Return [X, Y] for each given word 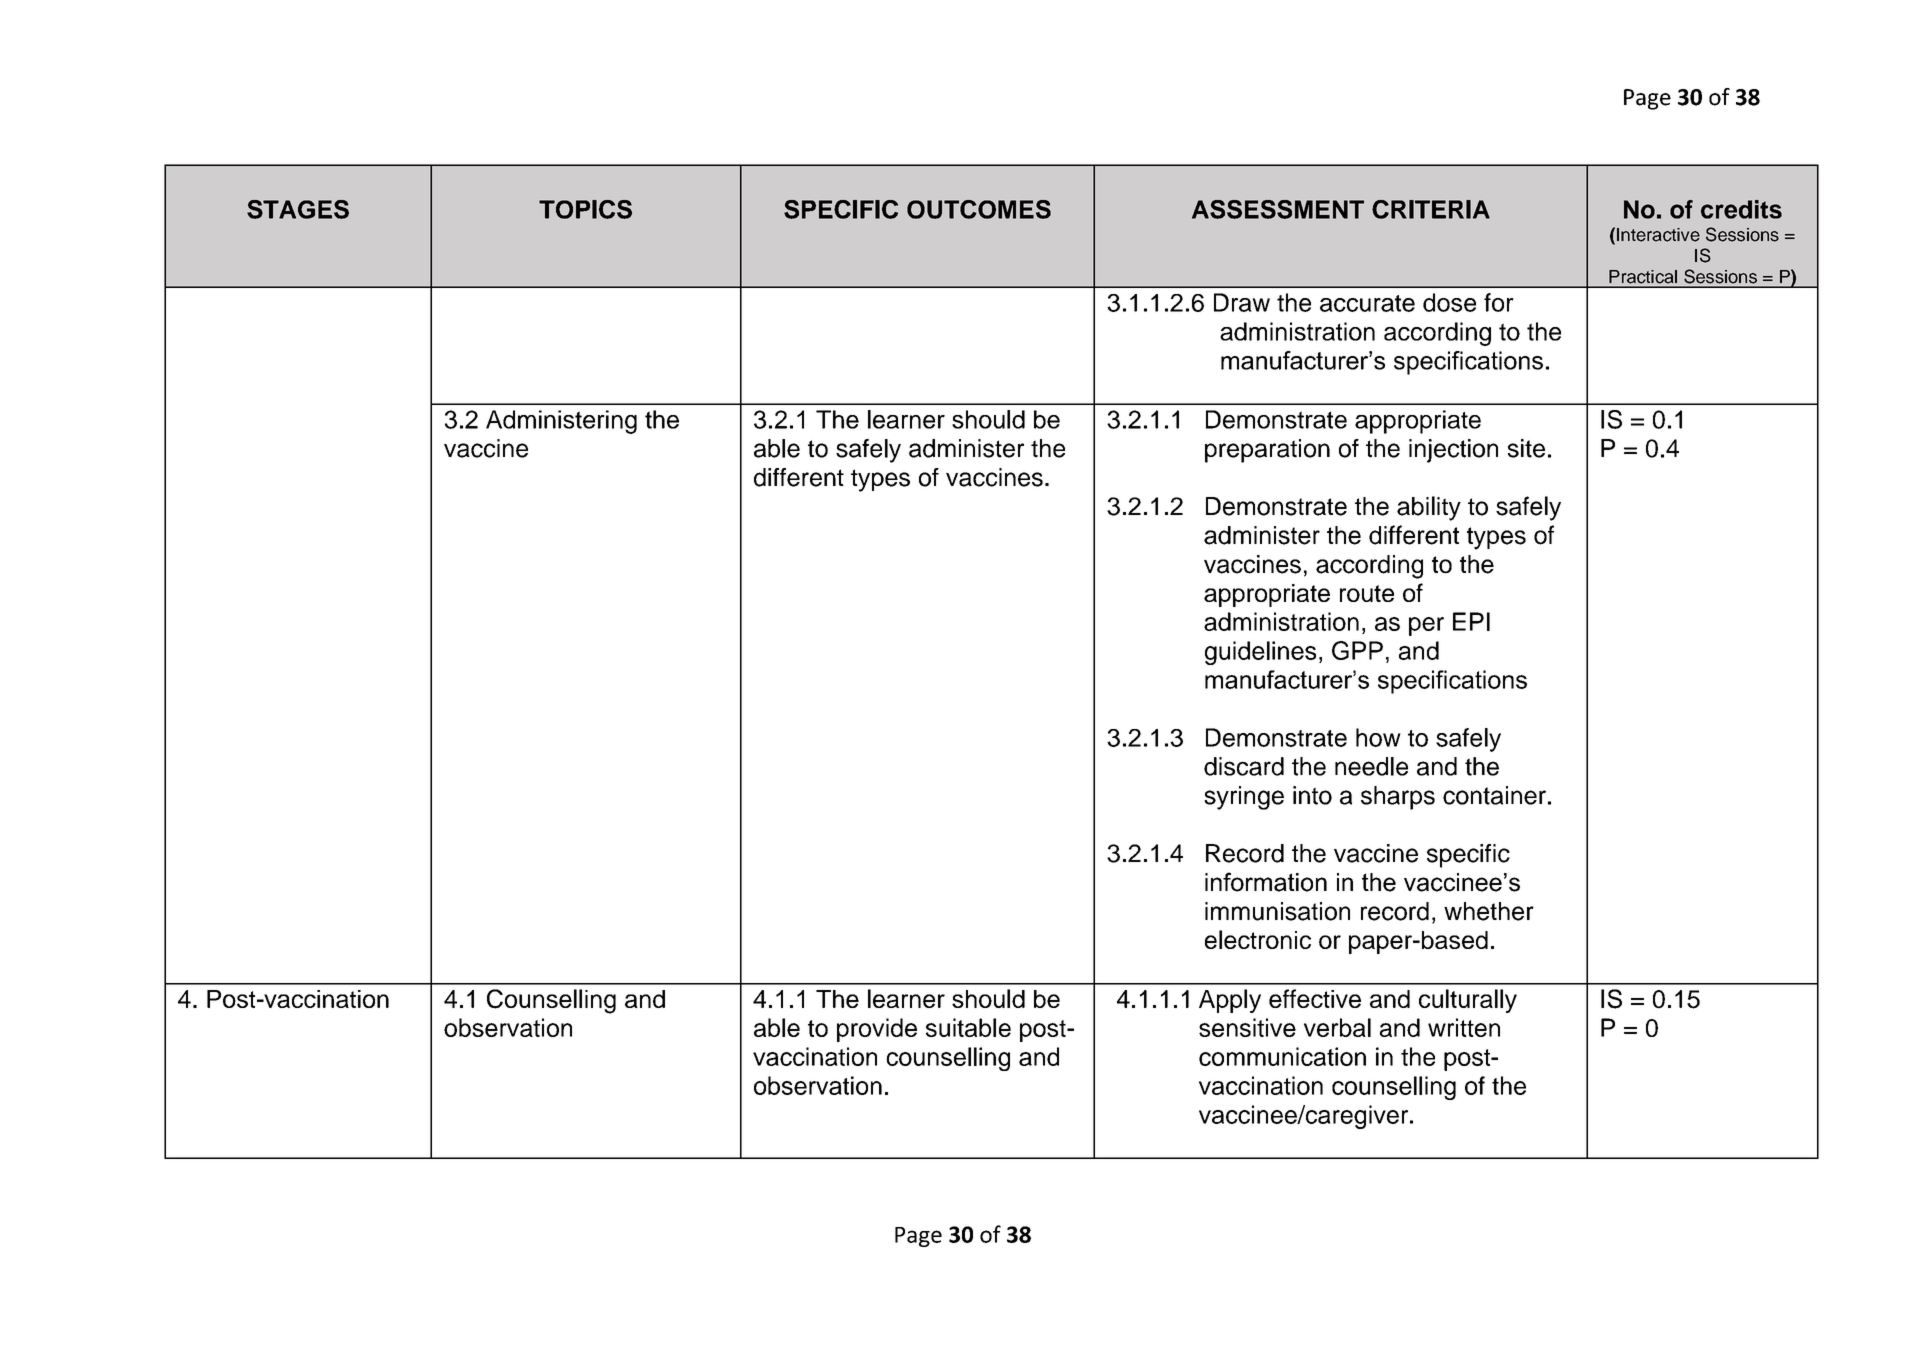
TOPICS [585, 209]
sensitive [1247, 1027]
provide [877, 1030]
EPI [1471, 621]
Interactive [1658, 235]
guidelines [1260, 653]
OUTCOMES [979, 209]
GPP [1357, 650]
